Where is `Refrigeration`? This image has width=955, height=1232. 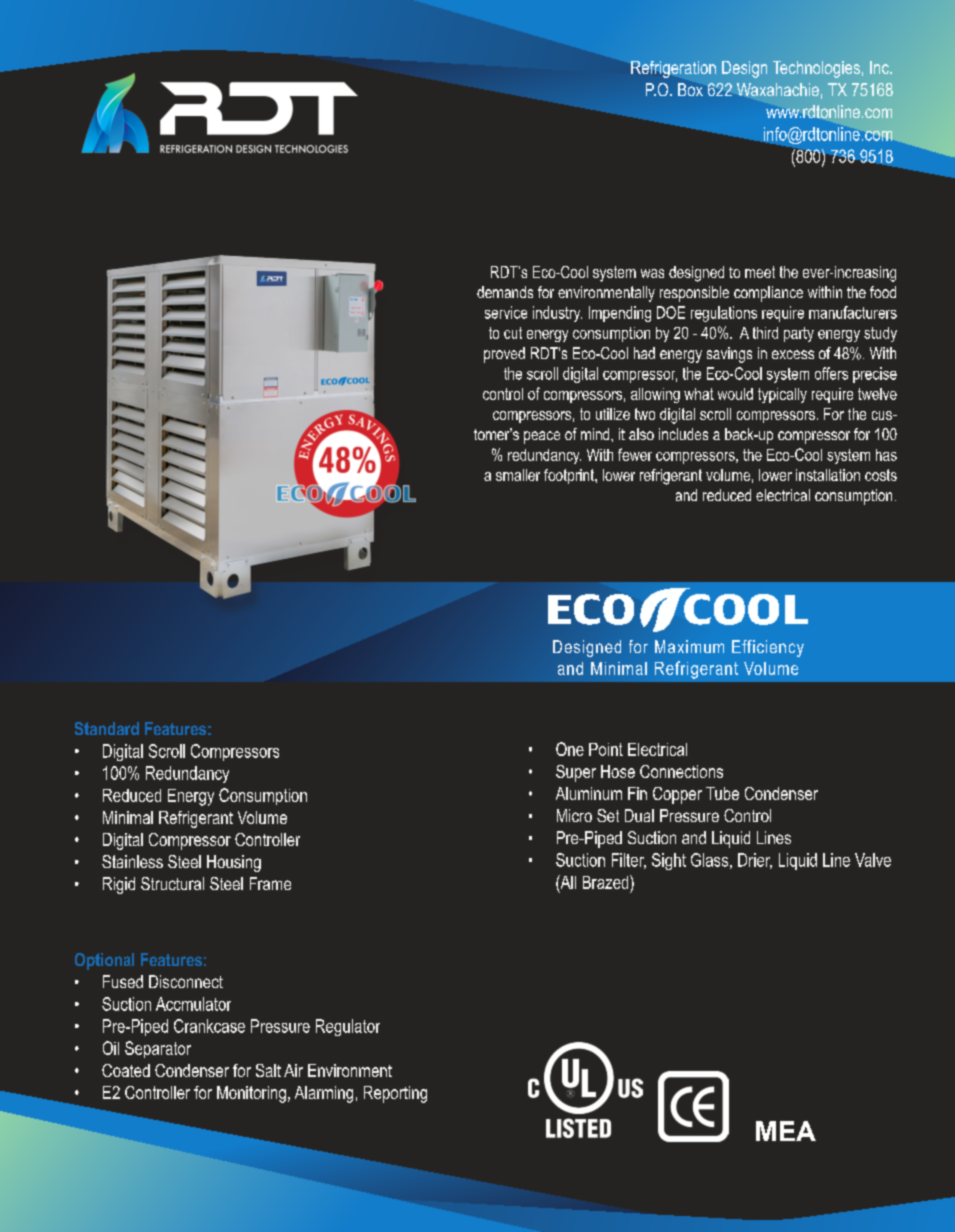 Refrigeration is located at coordinates (673, 69).
